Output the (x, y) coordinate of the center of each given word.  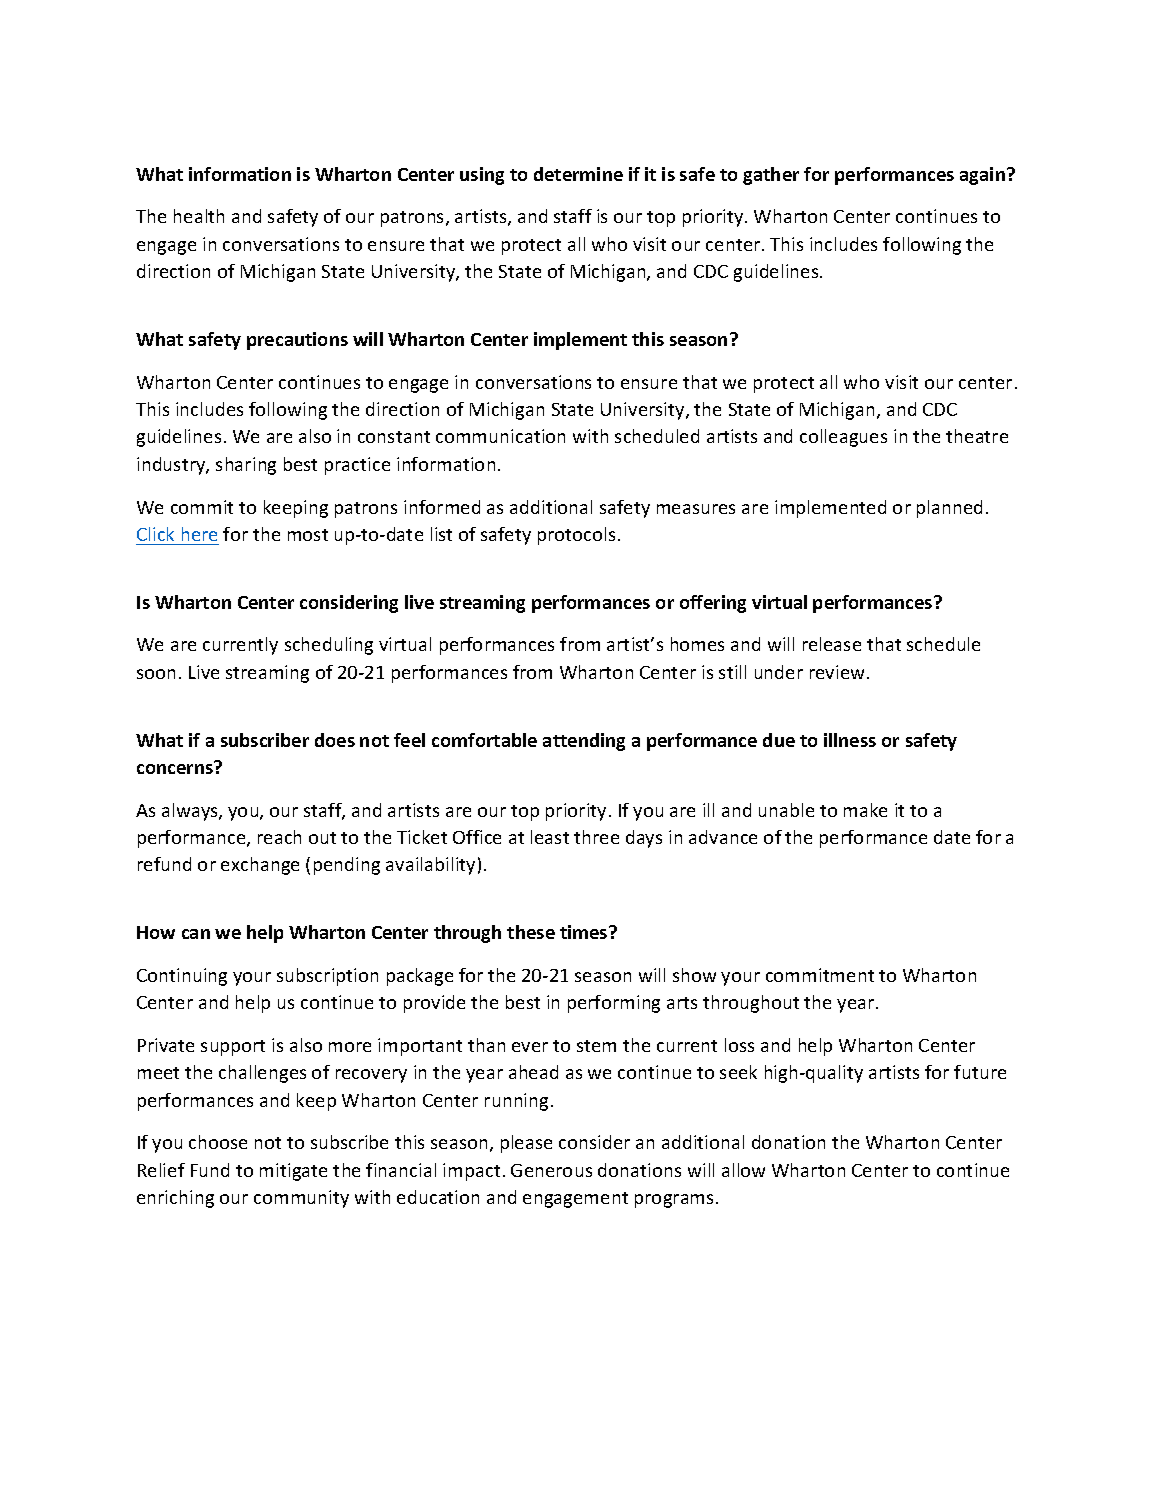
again (984, 176)
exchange (260, 866)
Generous (551, 1170)
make (865, 810)
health (199, 216)
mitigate (293, 1172)
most (308, 535)
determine (578, 174)
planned (949, 509)
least (550, 837)
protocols (576, 536)
